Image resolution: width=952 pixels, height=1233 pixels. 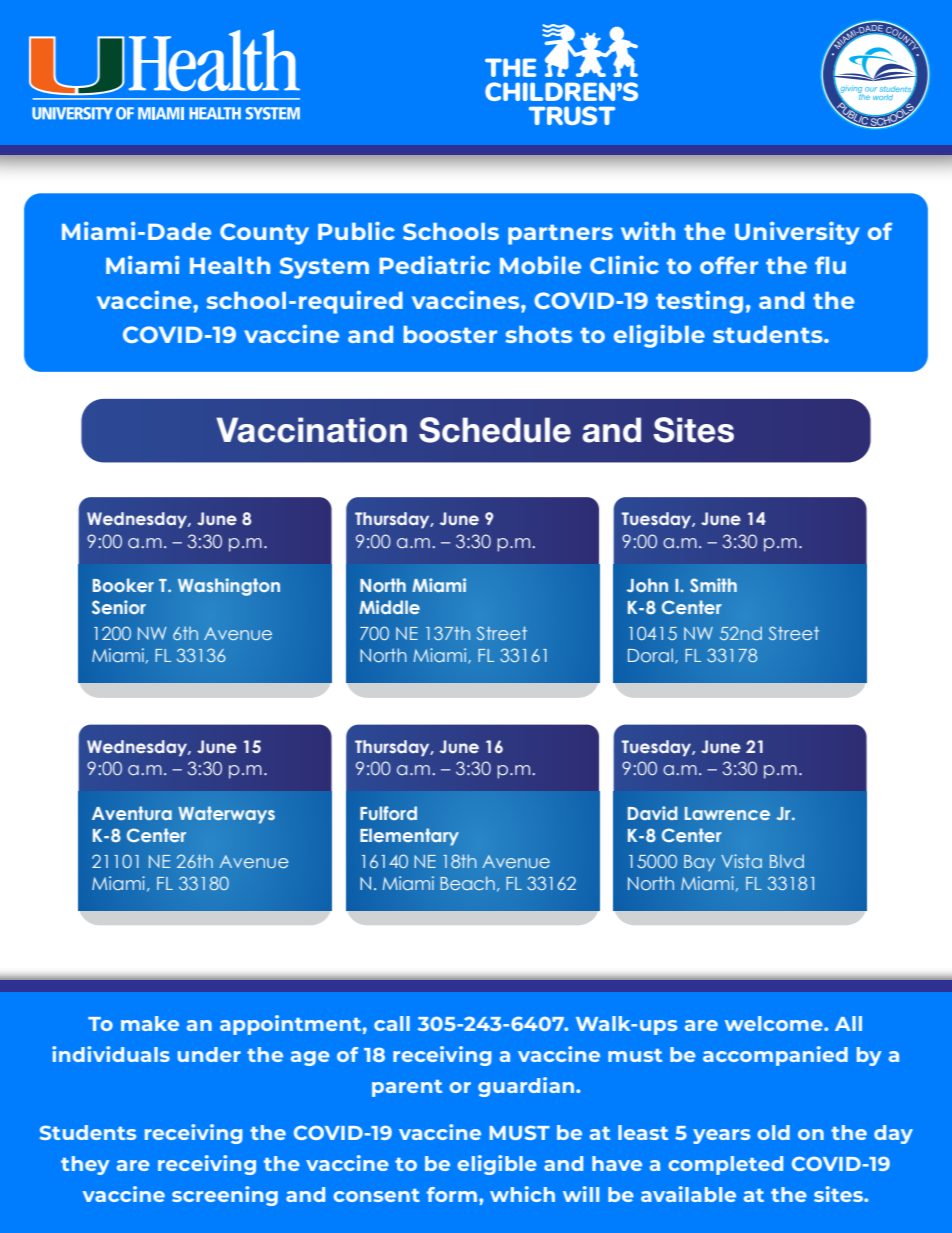 I want to click on Vista, so click(x=741, y=861).
